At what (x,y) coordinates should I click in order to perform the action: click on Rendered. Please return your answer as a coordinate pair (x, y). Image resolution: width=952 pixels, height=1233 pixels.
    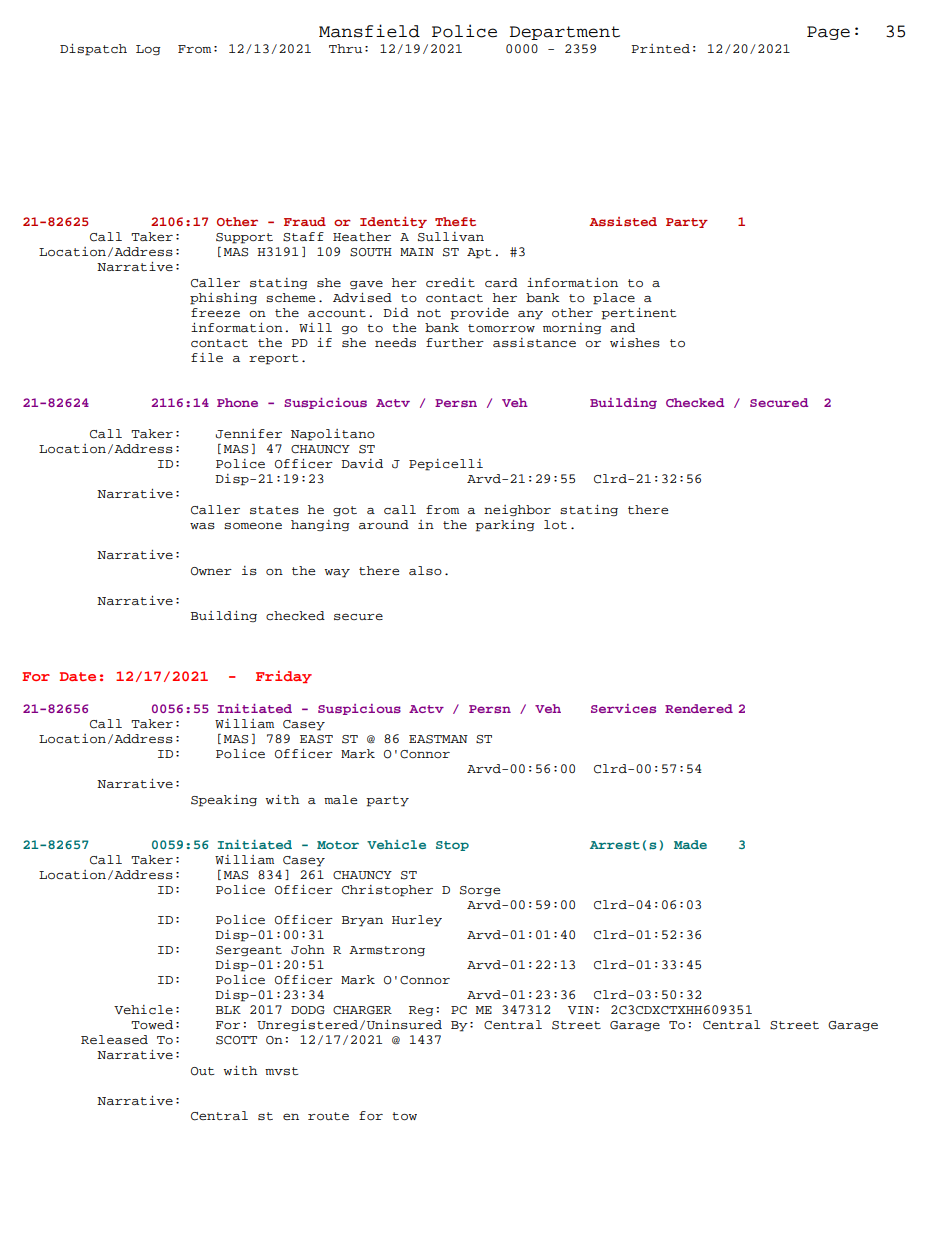
    Looking at the image, I should click on (699, 708).
